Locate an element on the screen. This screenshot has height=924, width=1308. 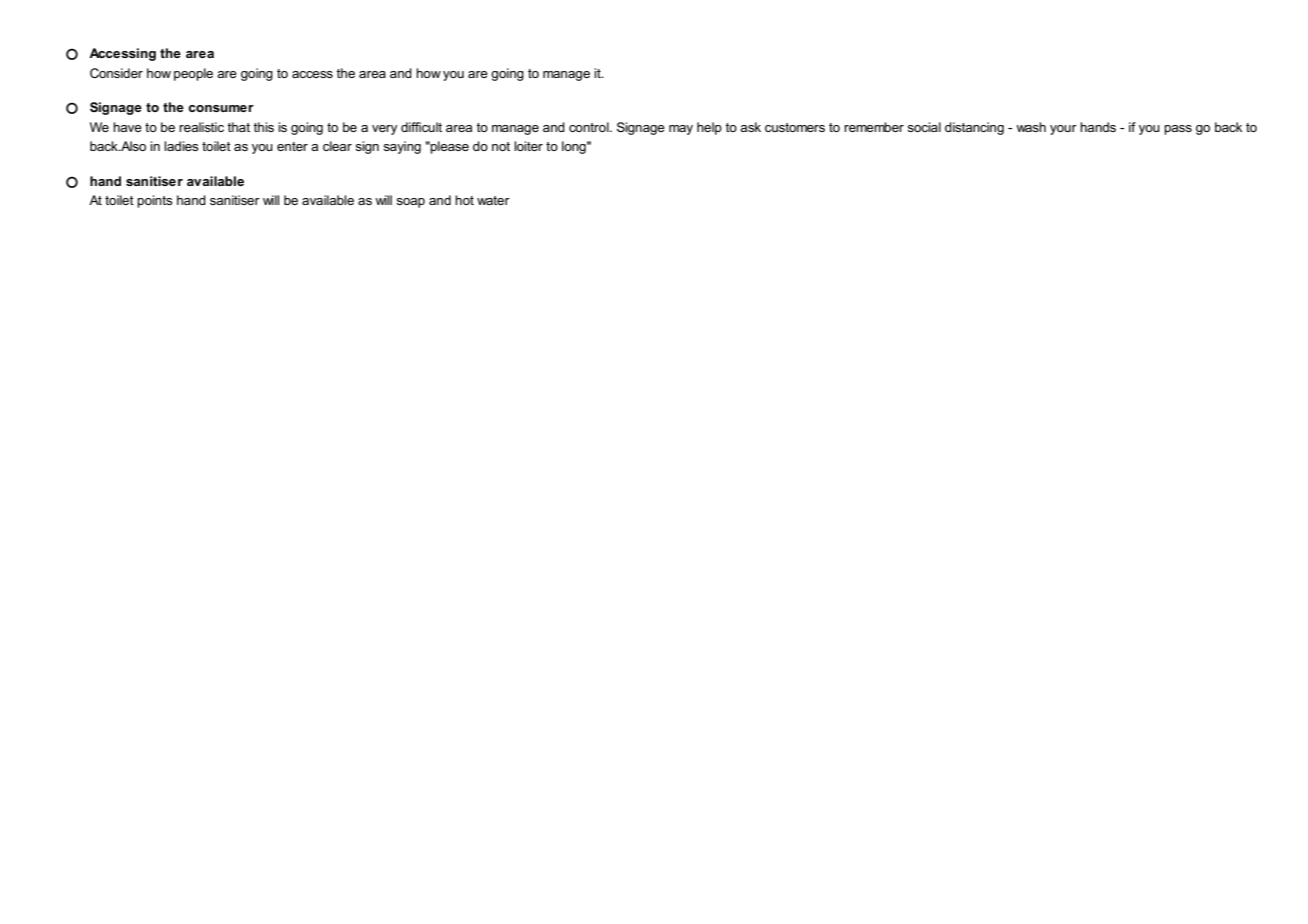
may is located at coordinates (681, 130).
